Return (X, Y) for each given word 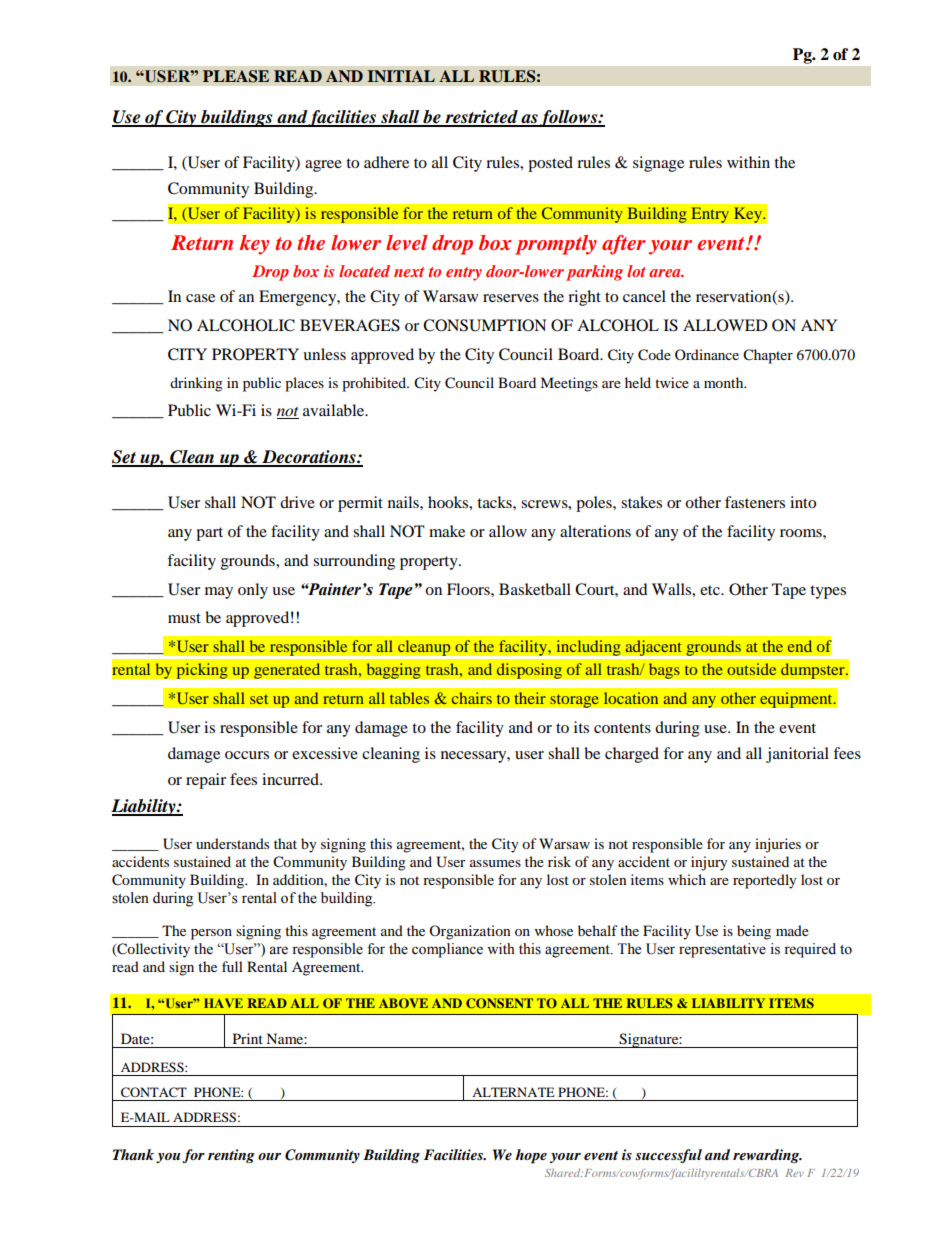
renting (231, 1156)
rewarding (767, 1156)
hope (531, 1156)
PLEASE (236, 76)
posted (550, 164)
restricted (481, 118)
